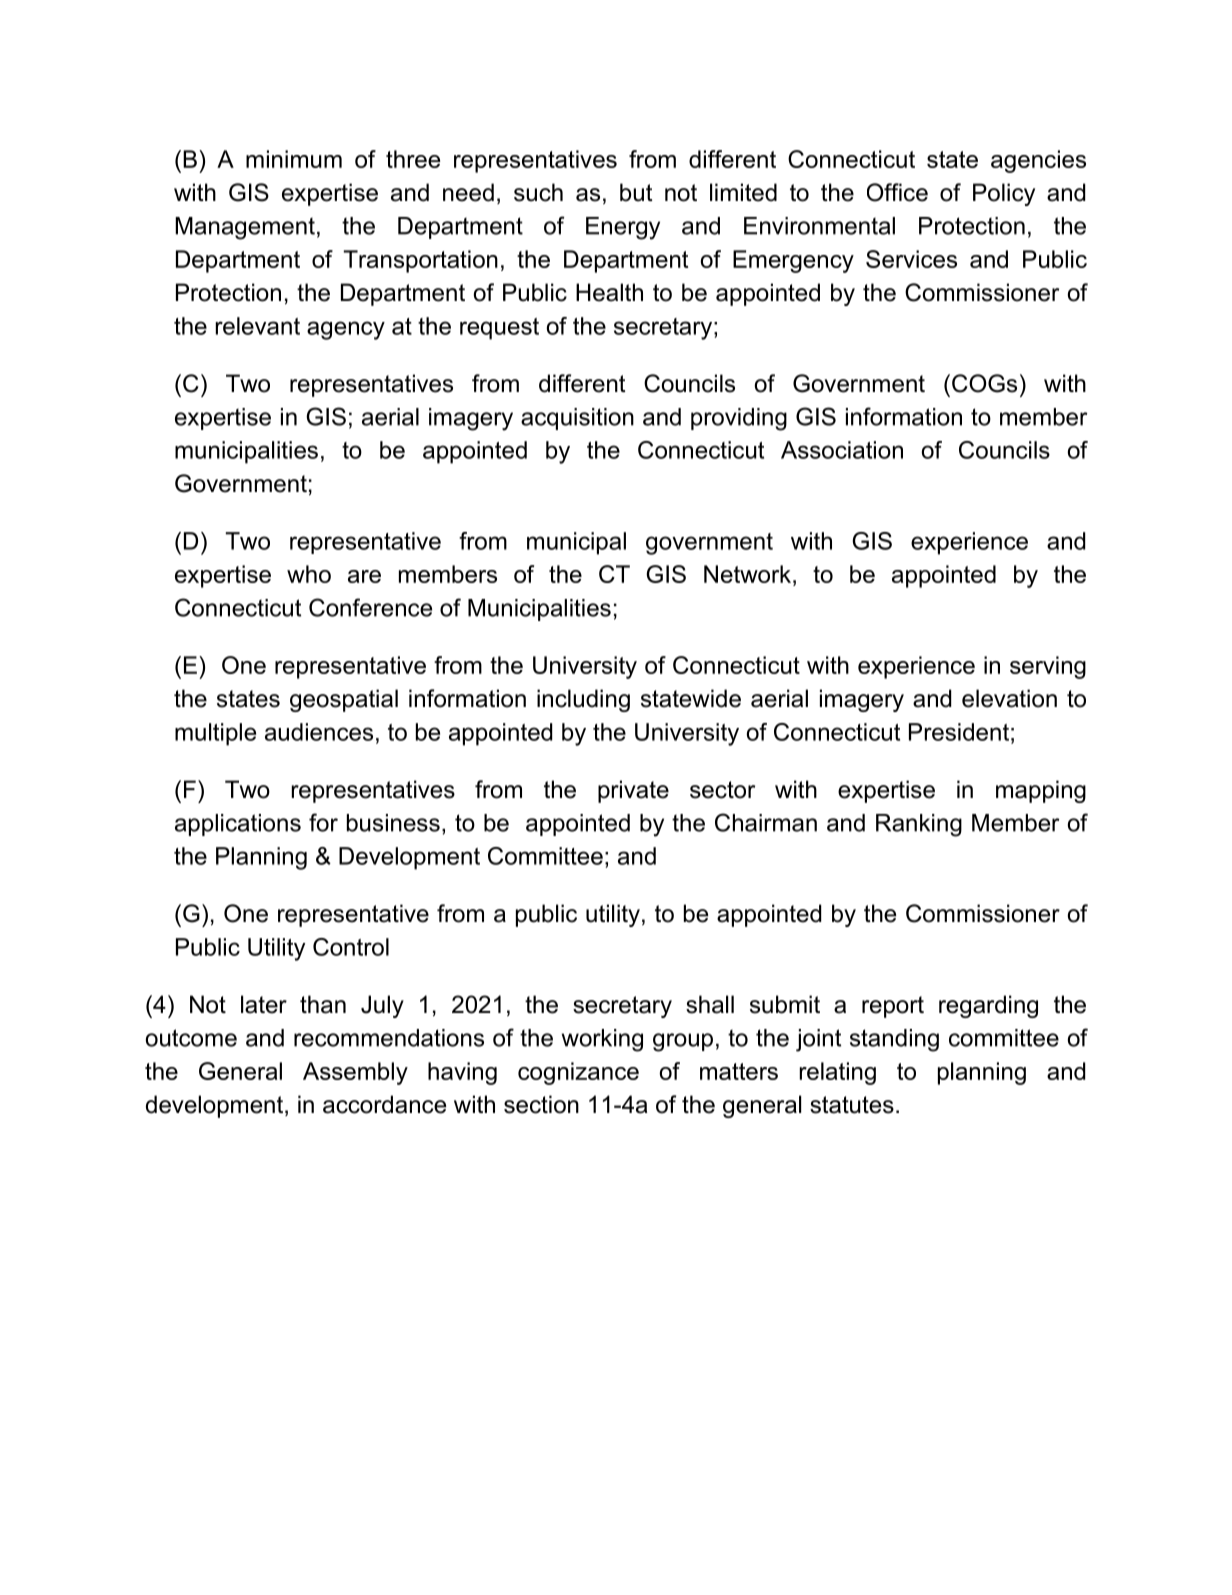  What do you see at coordinates (578, 1073) in the image?
I see `cognizance` at bounding box center [578, 1073].
